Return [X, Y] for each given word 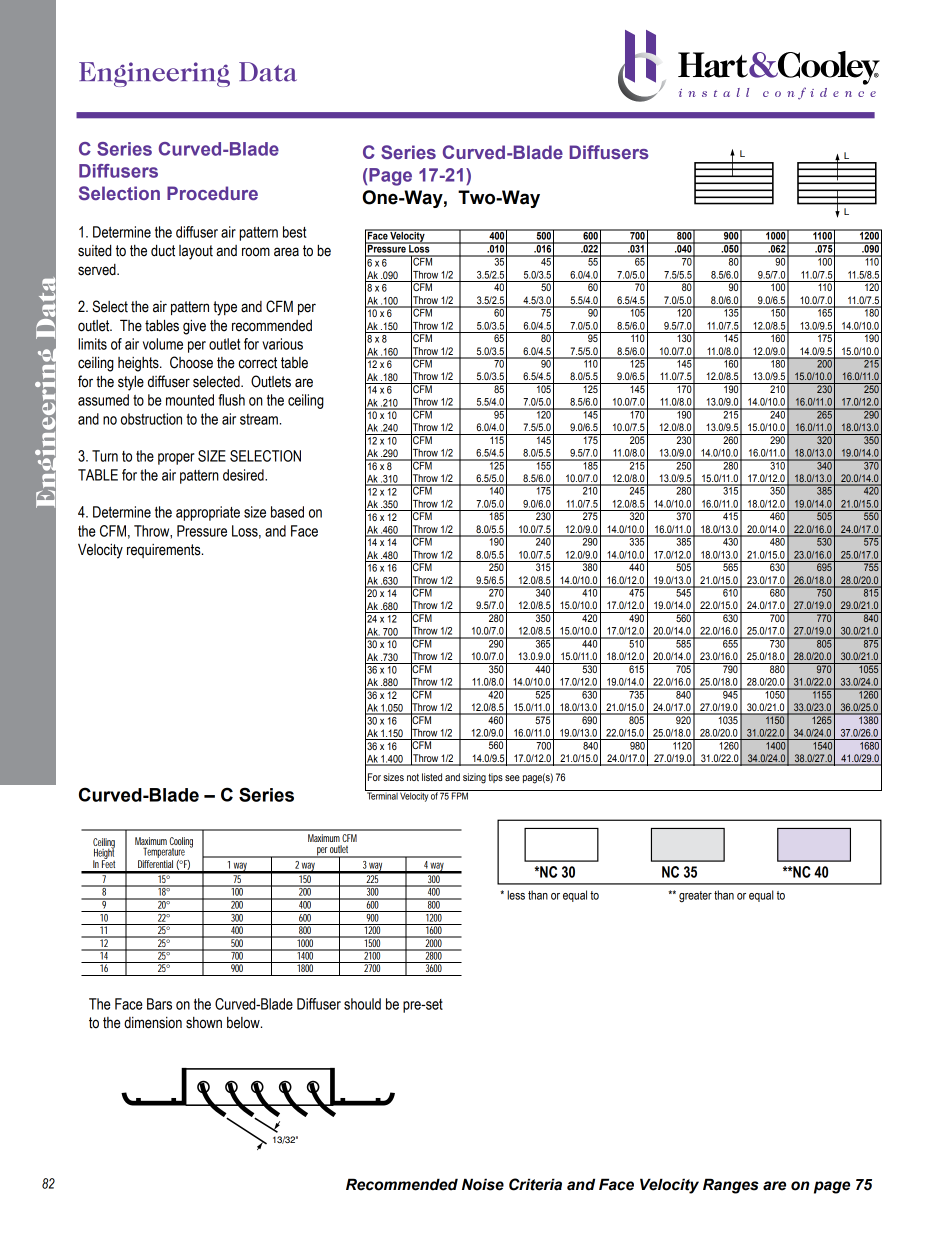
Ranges [731, 1186]
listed [432, 777]
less [516, 895]
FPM [460, 795]
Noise [483, 1184]
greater [695, 897]
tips [495, 778]
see [512, 778]
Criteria [535, 1184]
